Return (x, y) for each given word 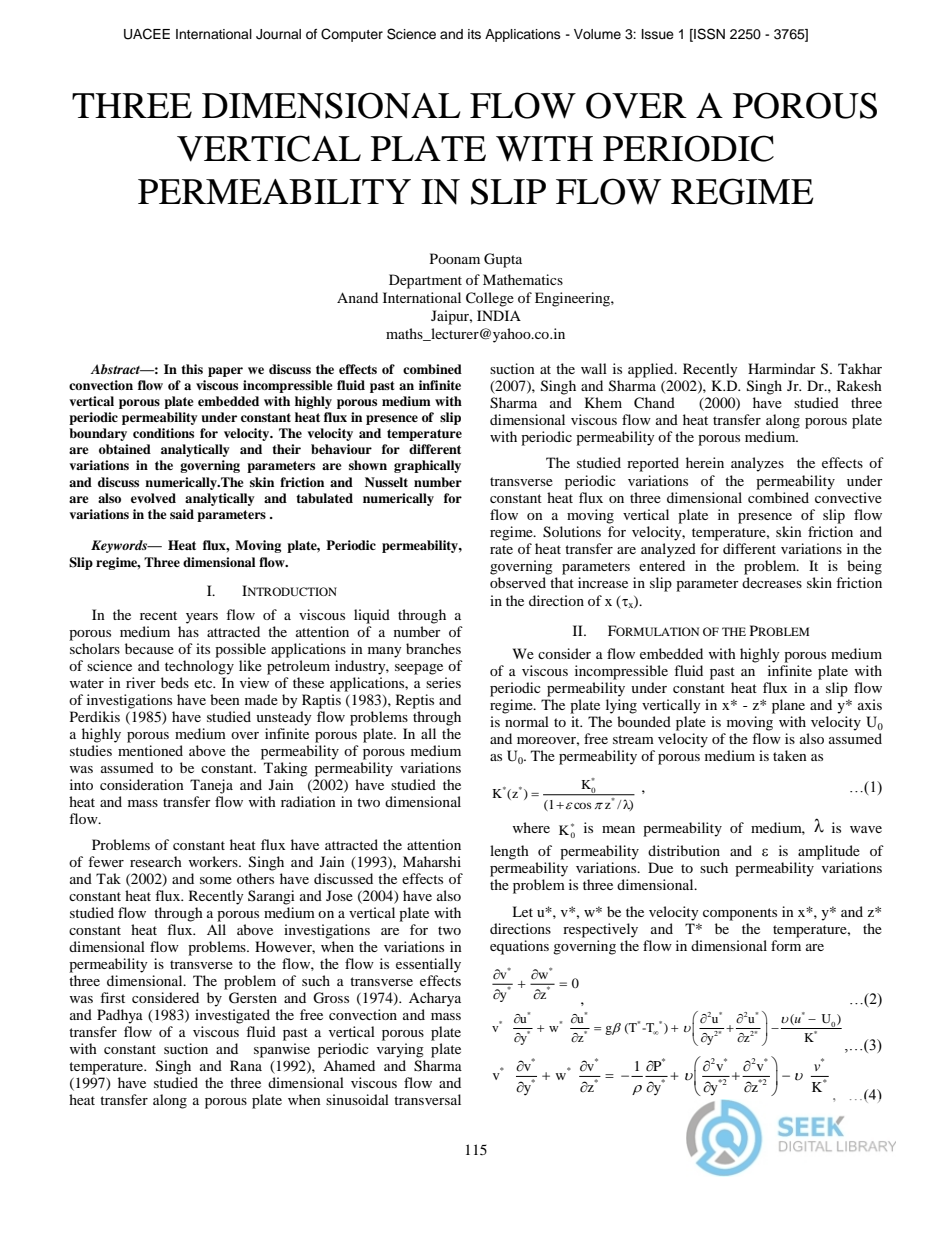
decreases (772, 582)
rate (501, 549)
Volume (597, 34)
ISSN (708, 34)
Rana (246, 1065)
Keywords (120, 546)
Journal (278, 34)
